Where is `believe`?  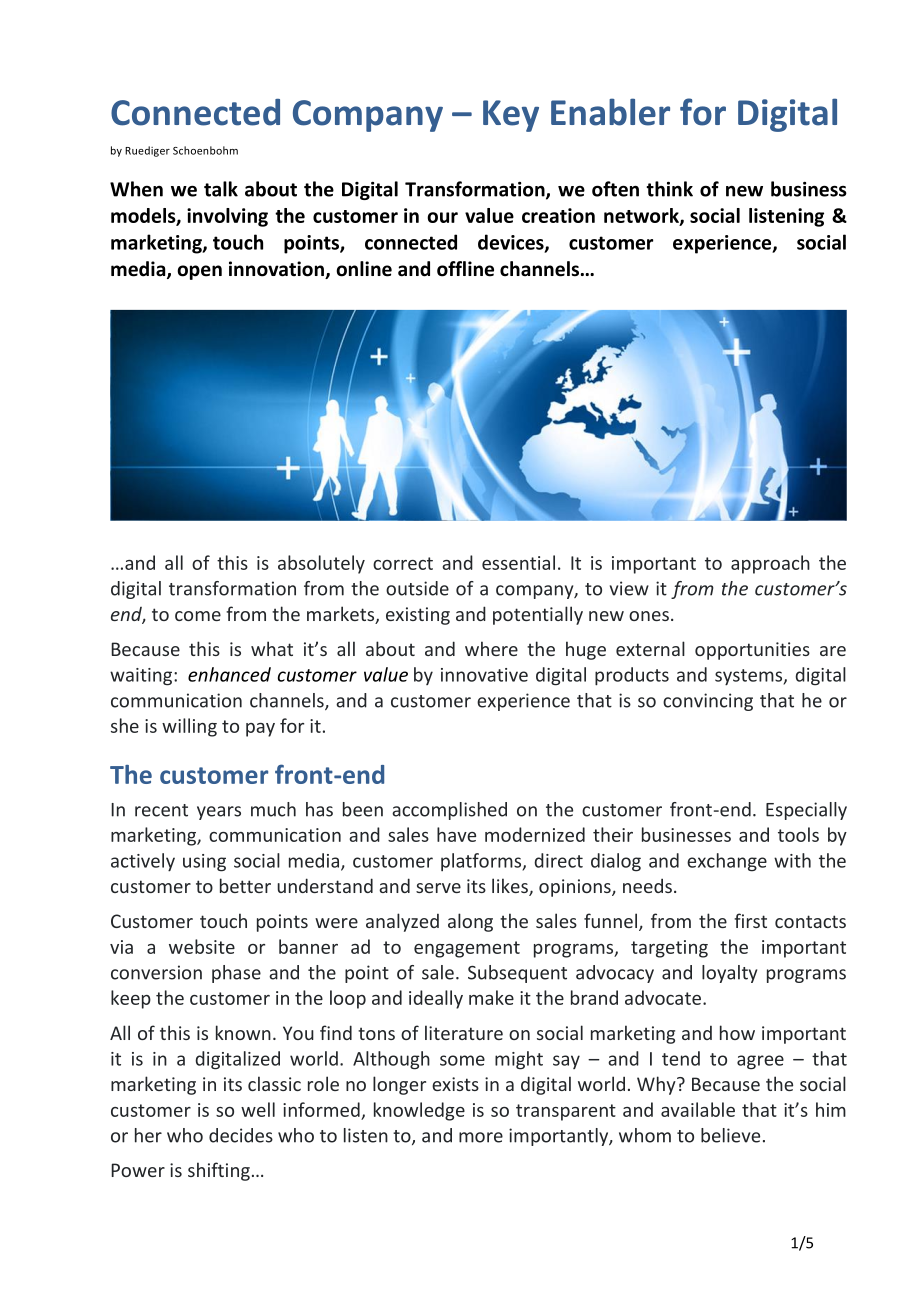 believe is located at coordinates (730, 1135).
